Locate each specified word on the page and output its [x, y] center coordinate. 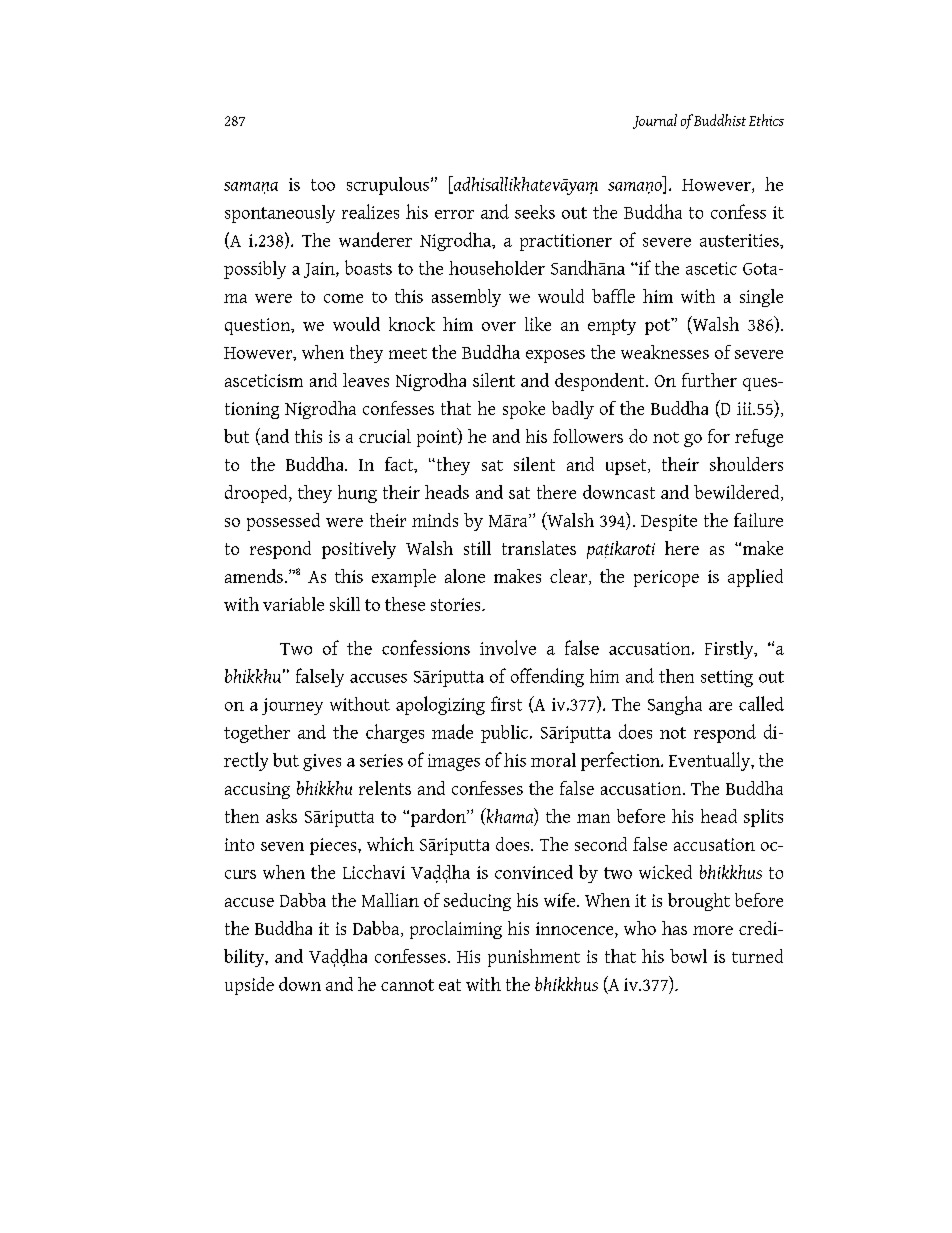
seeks [535, 212]
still [477, 548]
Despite [669, 522]
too [323, 185]
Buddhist [720, 120]
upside [249, 986]
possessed [283, 522]
